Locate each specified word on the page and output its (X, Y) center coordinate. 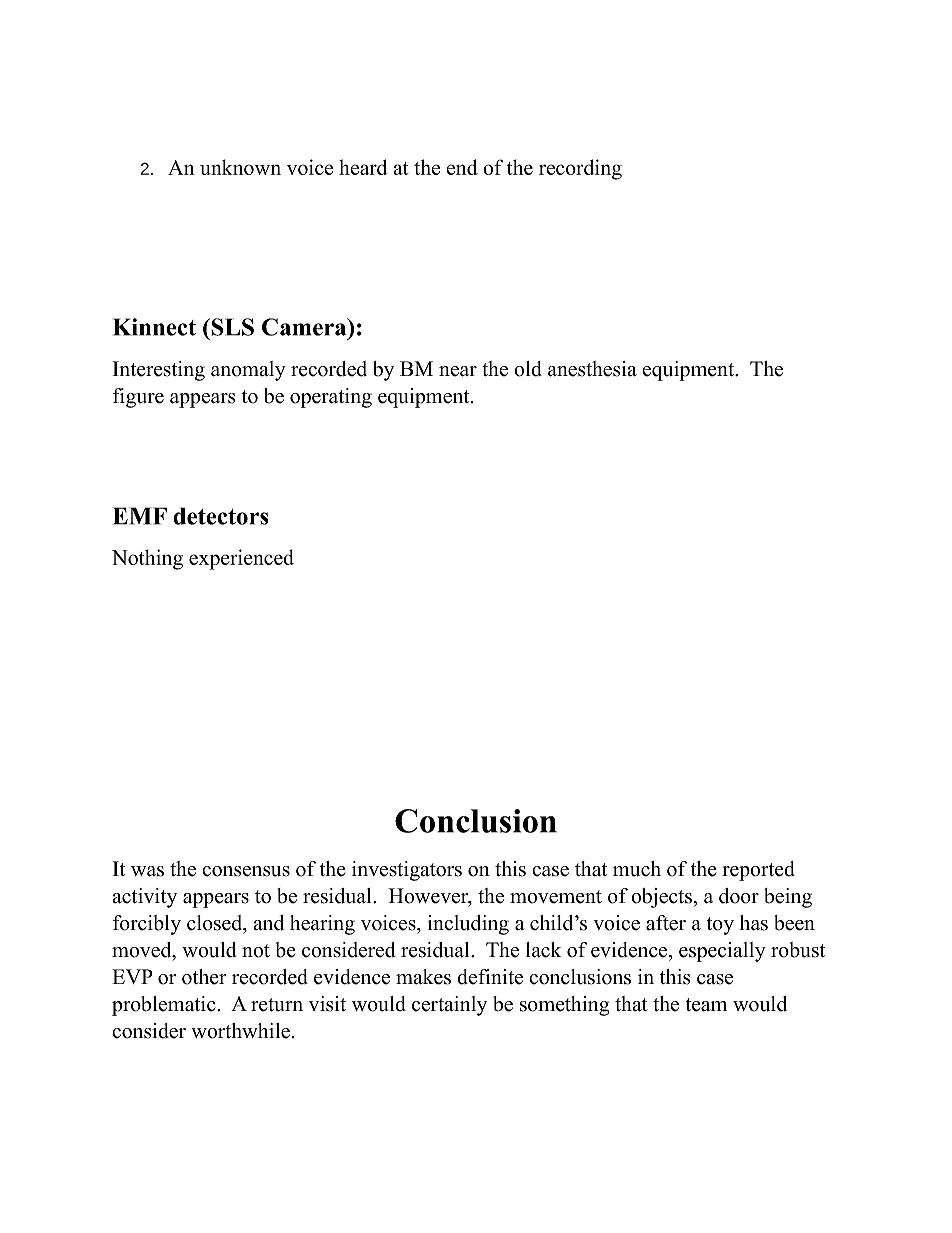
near (458, 371)
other (204, 977)
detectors (221, 516)
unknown (240, 167)
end (462, 167)
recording (580, 169)
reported (758, 871)
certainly (449, 1006)
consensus (246, 871)
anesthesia (592, 369)
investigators (407, 871)
